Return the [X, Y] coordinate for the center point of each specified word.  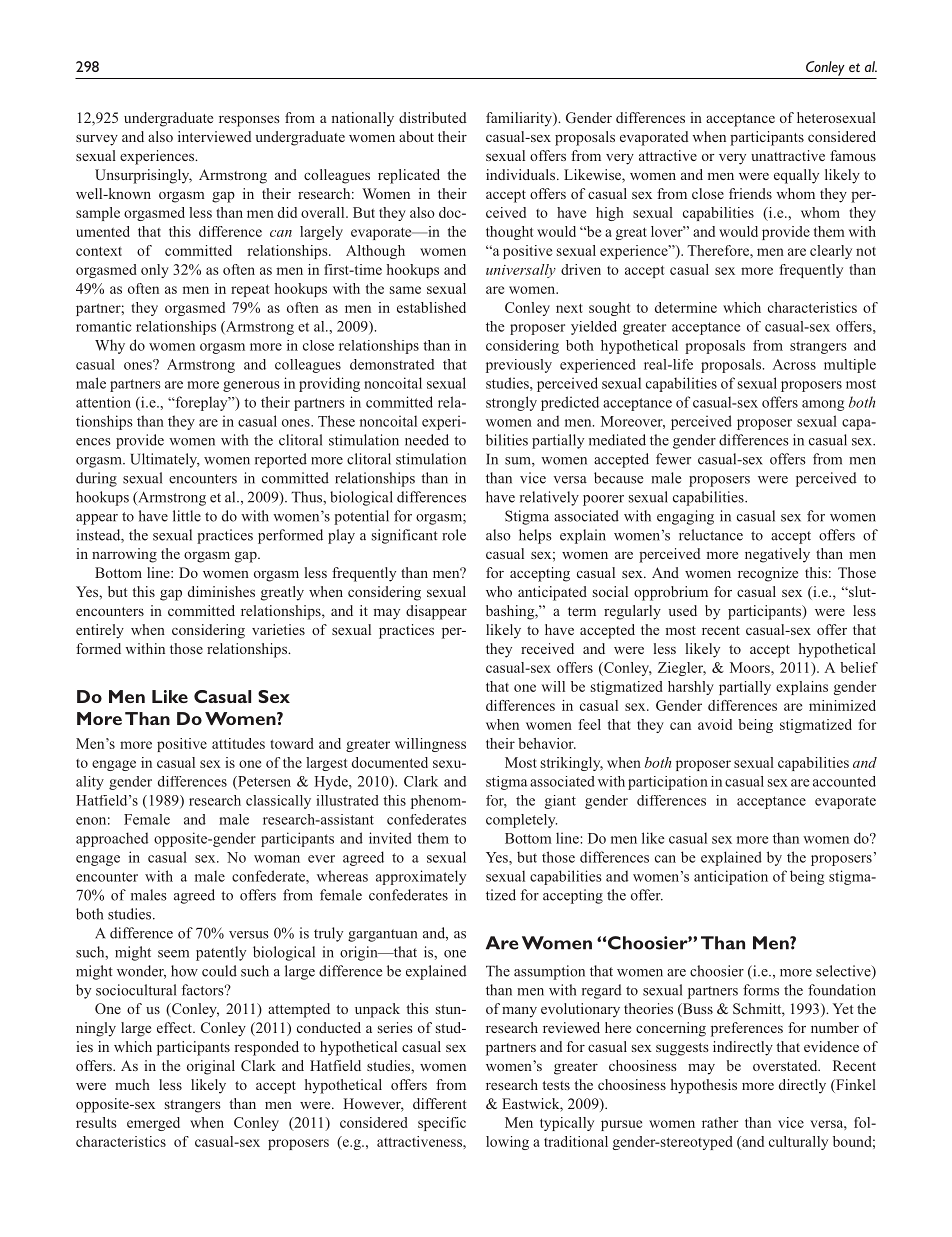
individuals [522, 174]
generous [251, 386]
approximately [421, 877]
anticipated [552, 593]
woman [277, 859]
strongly [511, 403]
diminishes [221, 591]
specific [442, 1124]
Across [794, 364]
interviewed [215, 136]
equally [796, 176]
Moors [751, 667]
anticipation [731, 877]
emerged [153, 1124]
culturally [798, 1143]
